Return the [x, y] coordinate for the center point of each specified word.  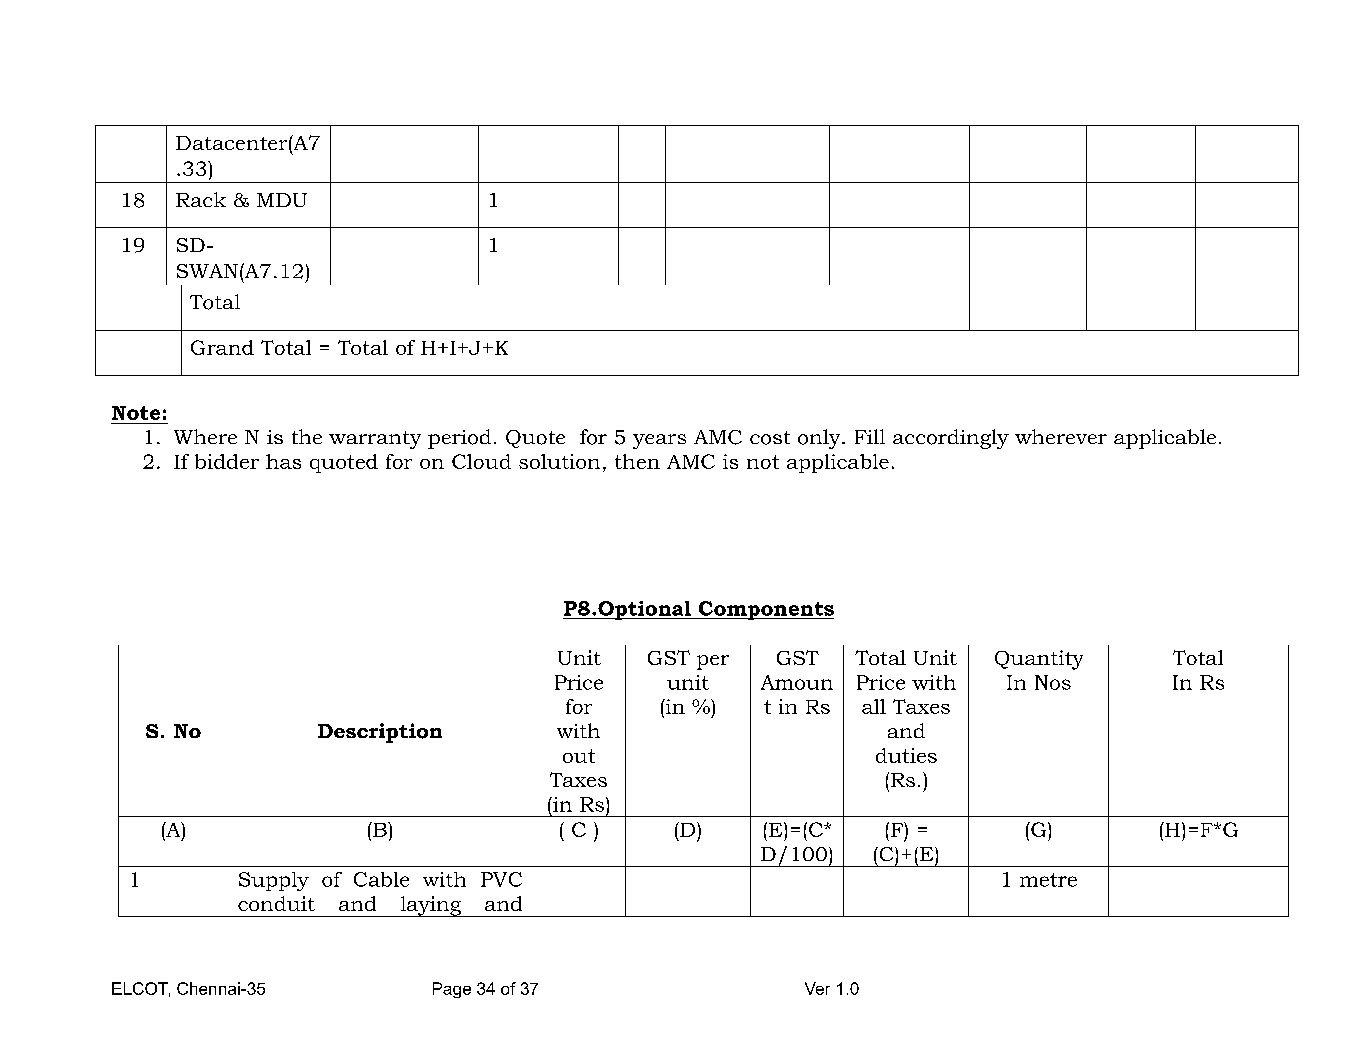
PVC [501, 879]
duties [906, 755]
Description [380, 733]
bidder [227, 461]
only [820, 439]
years [659, 441]
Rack [201, 199]
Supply [274, 881]
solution [559, 461]
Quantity [1039, 660]
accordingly [951, 439]
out [579, 756]
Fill [870, 436]
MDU [282, 200]
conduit [276, 903]
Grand [222, 347]
